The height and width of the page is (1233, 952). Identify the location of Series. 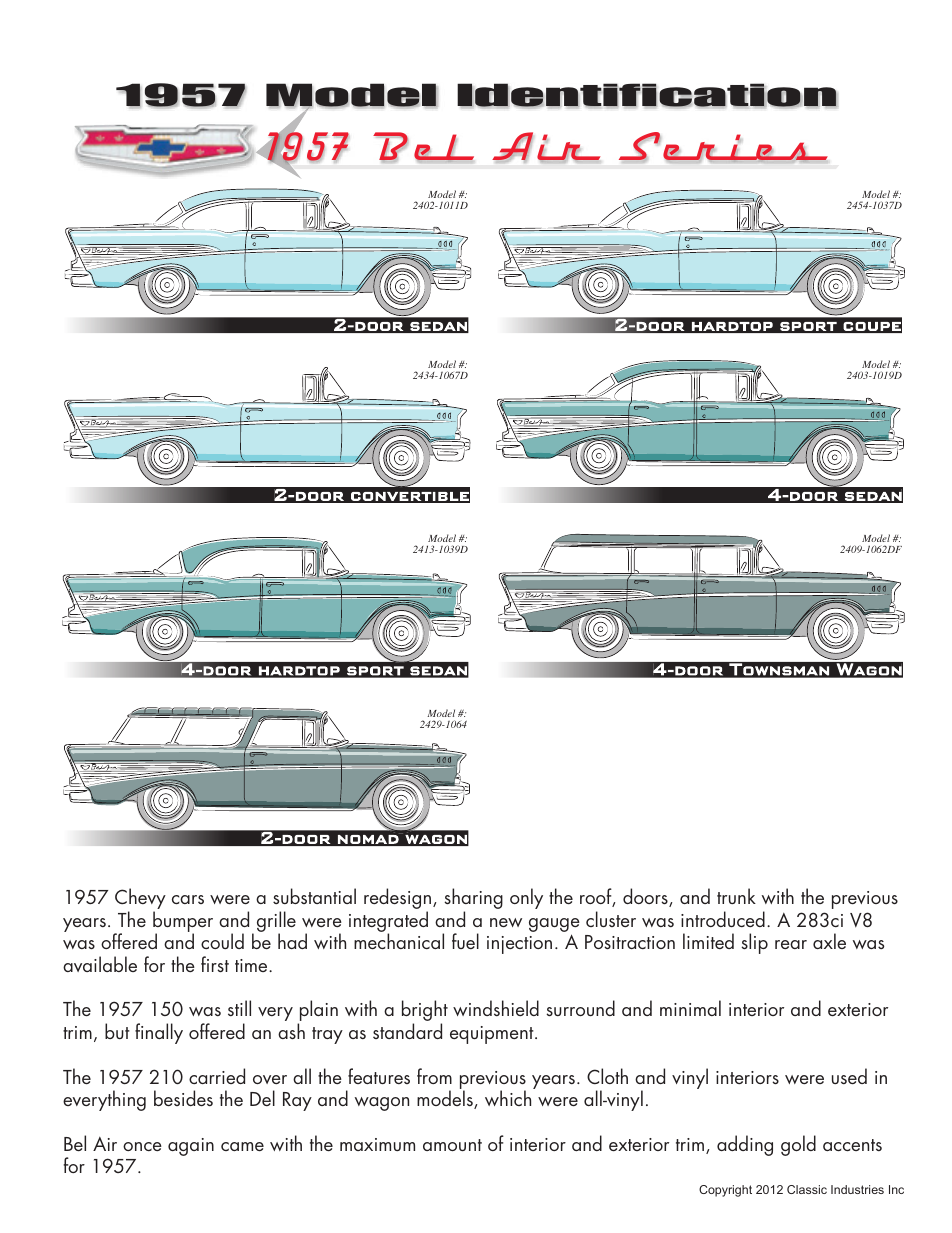
(723, 147).
